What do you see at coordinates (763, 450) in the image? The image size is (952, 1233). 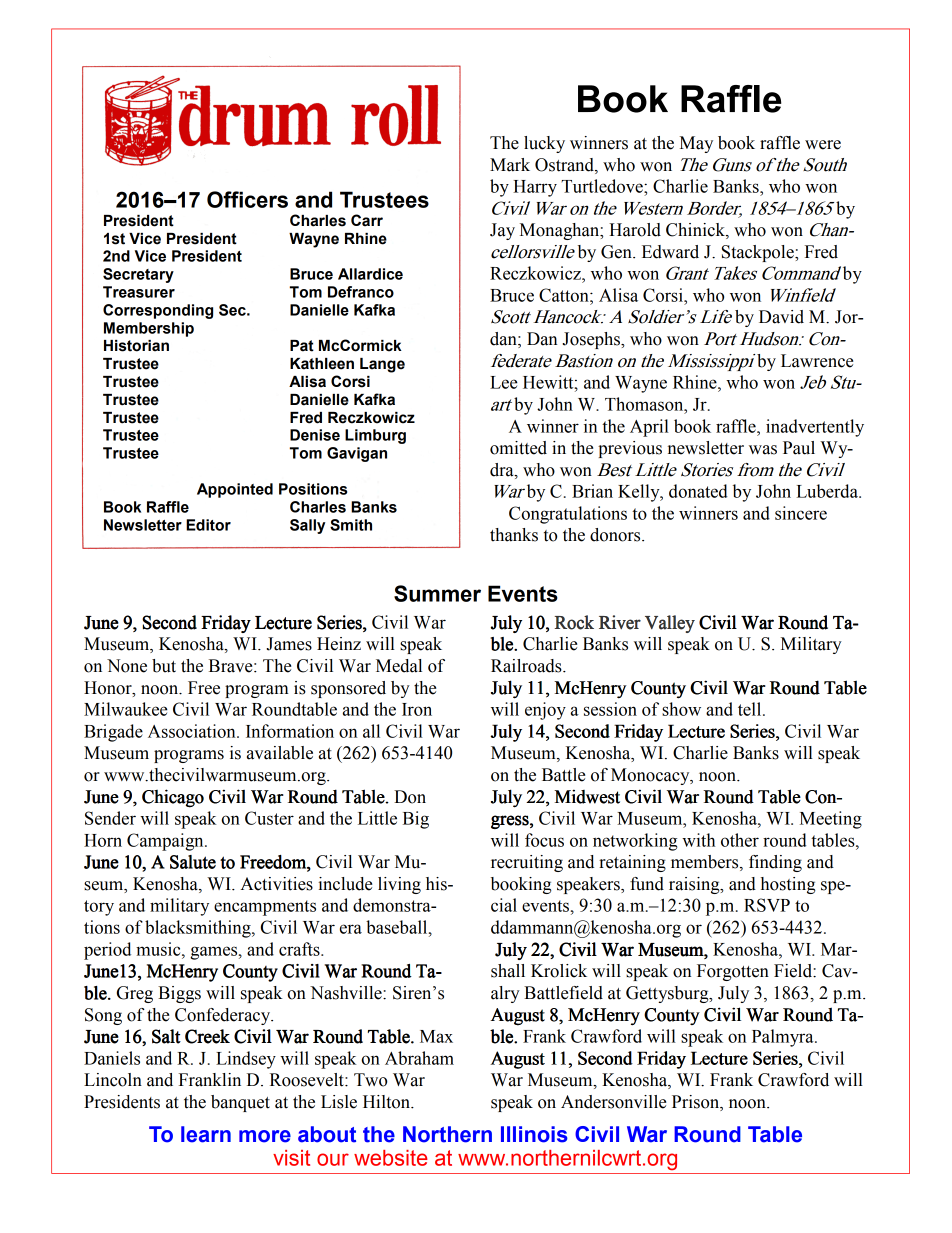 I see `was` at bounding box center [763, 450].
